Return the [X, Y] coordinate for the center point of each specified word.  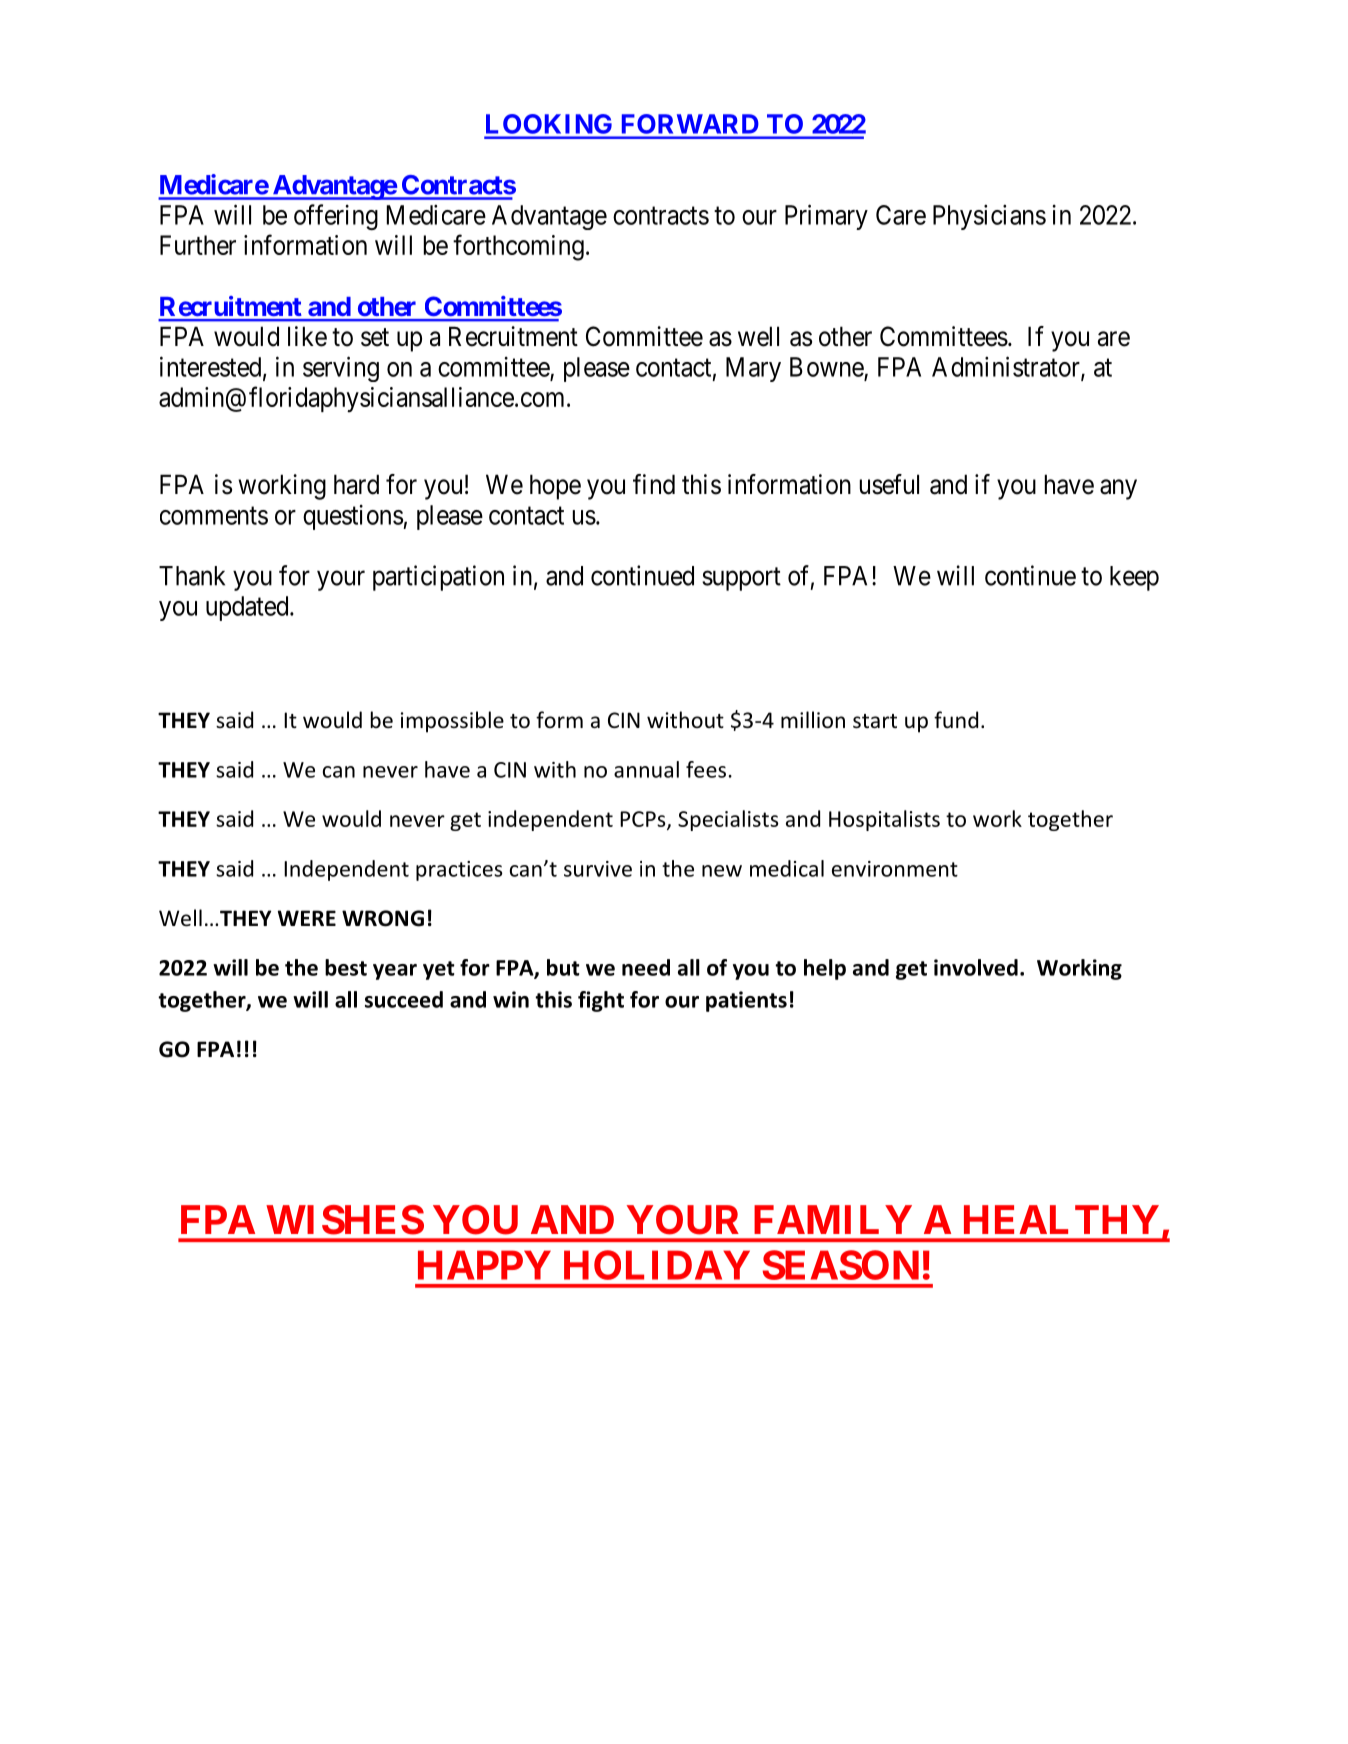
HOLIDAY [657, 1265]
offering [336, 217]
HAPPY [484, 1265]
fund [956, 719]
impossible [452, 722]
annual [646, 769]
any [1118, 489]
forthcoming [518, 247]
